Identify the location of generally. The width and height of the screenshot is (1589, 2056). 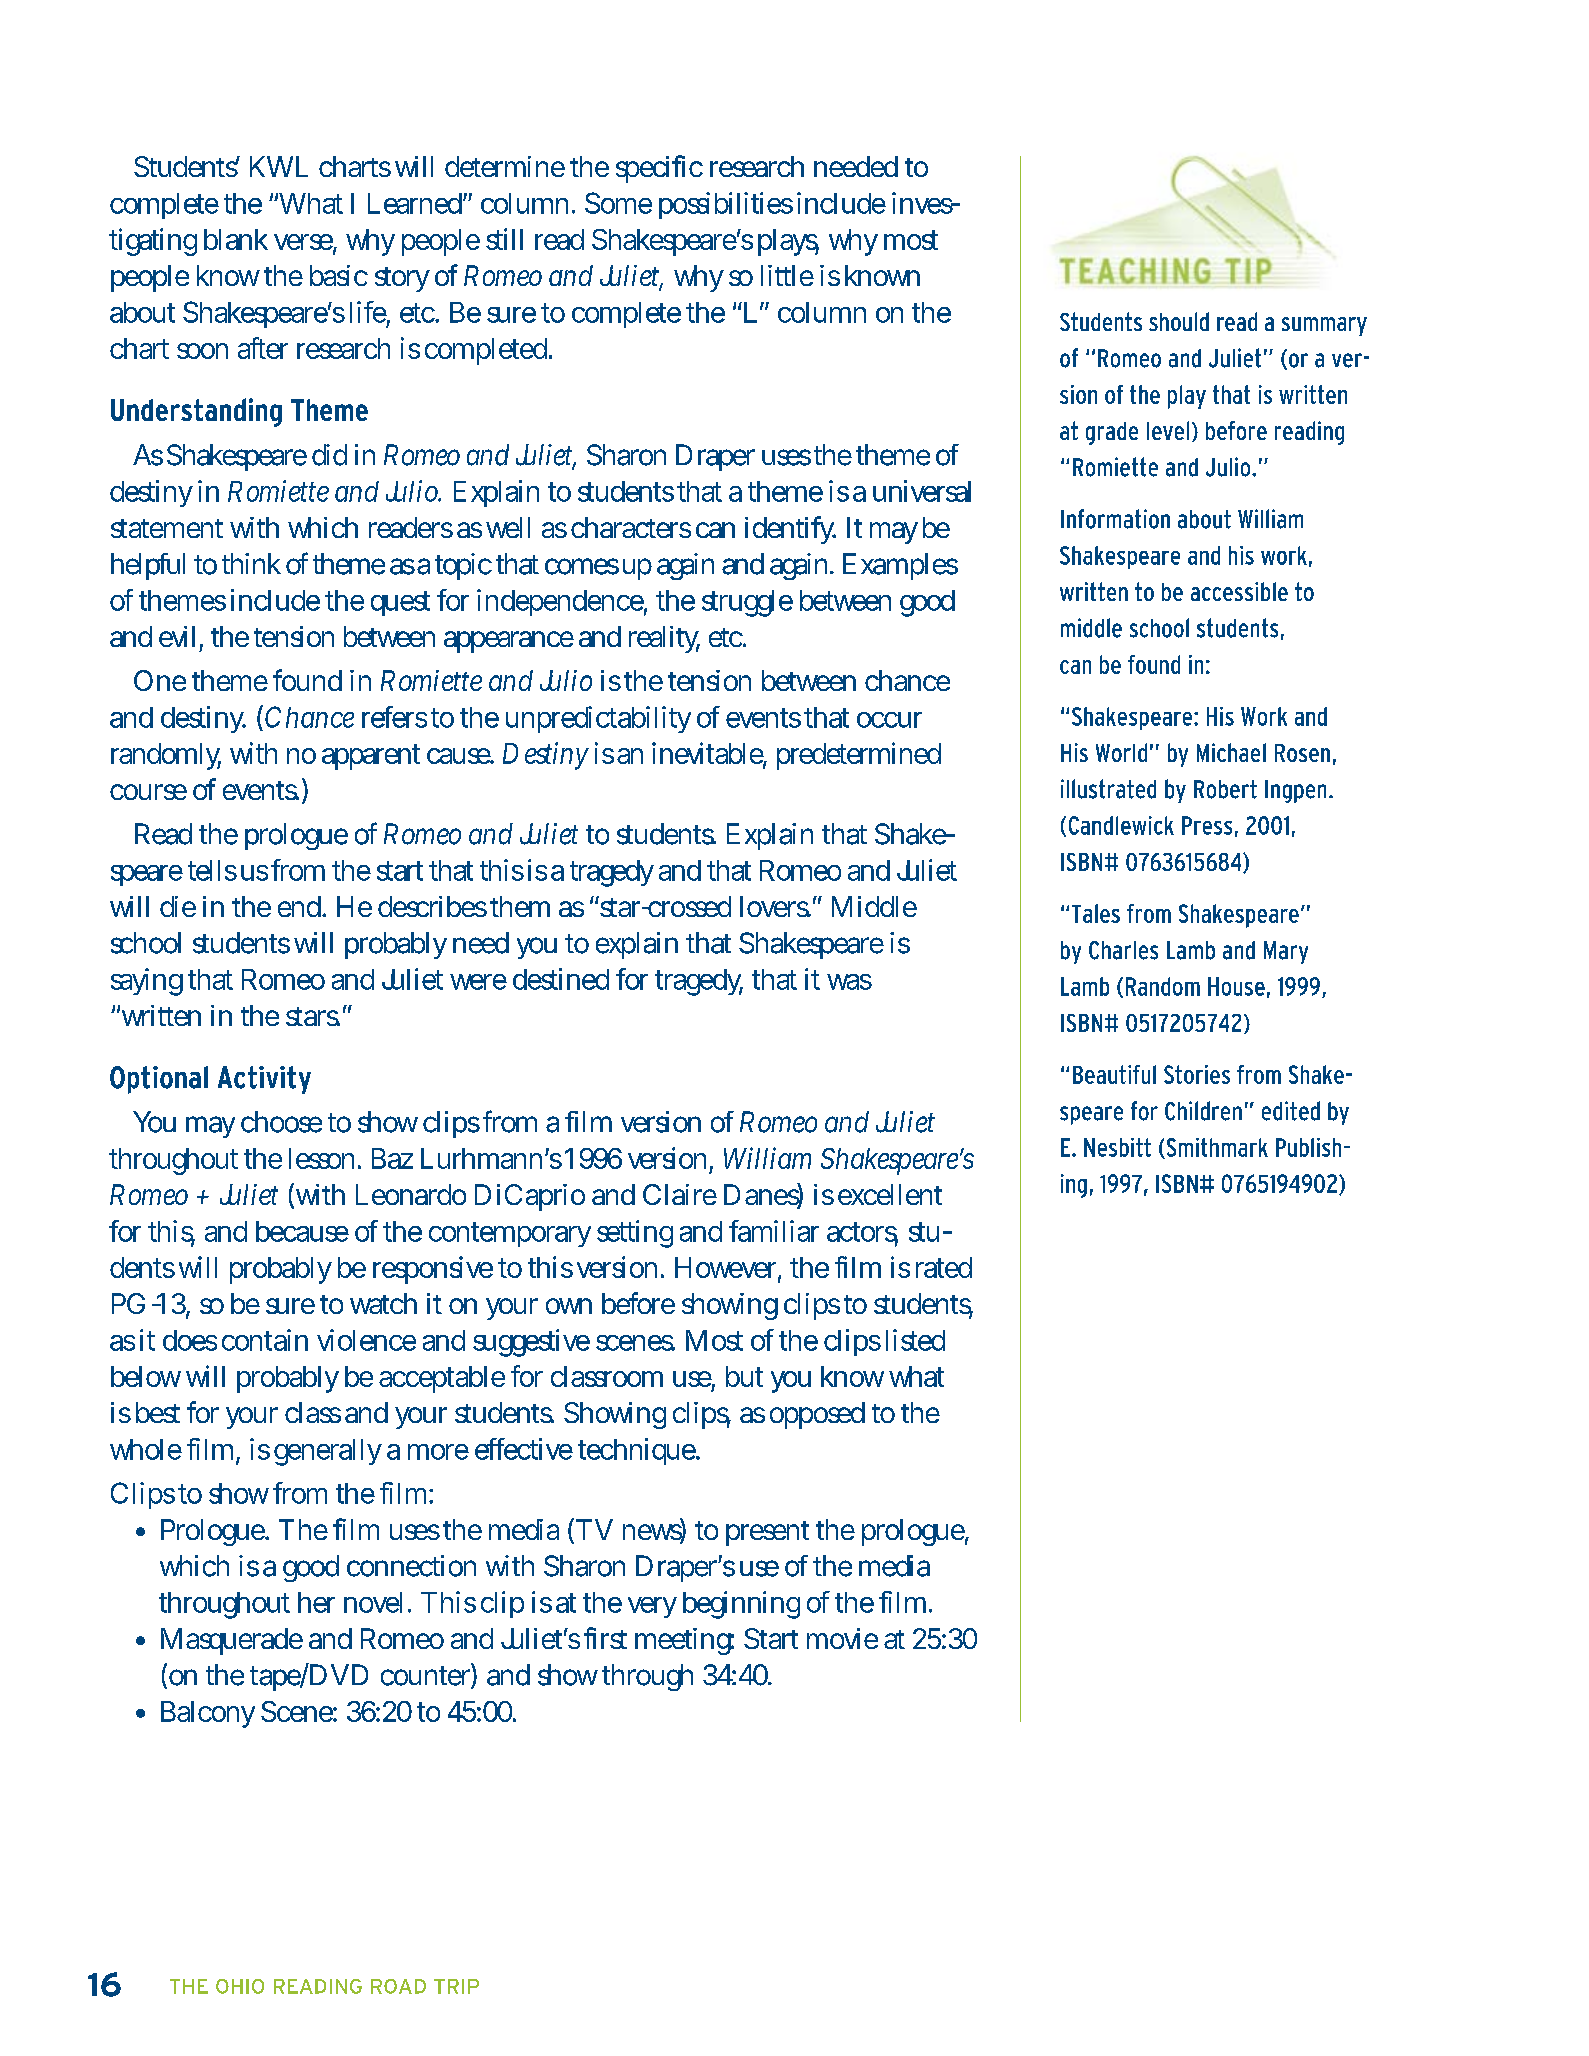
(328, 1452).
